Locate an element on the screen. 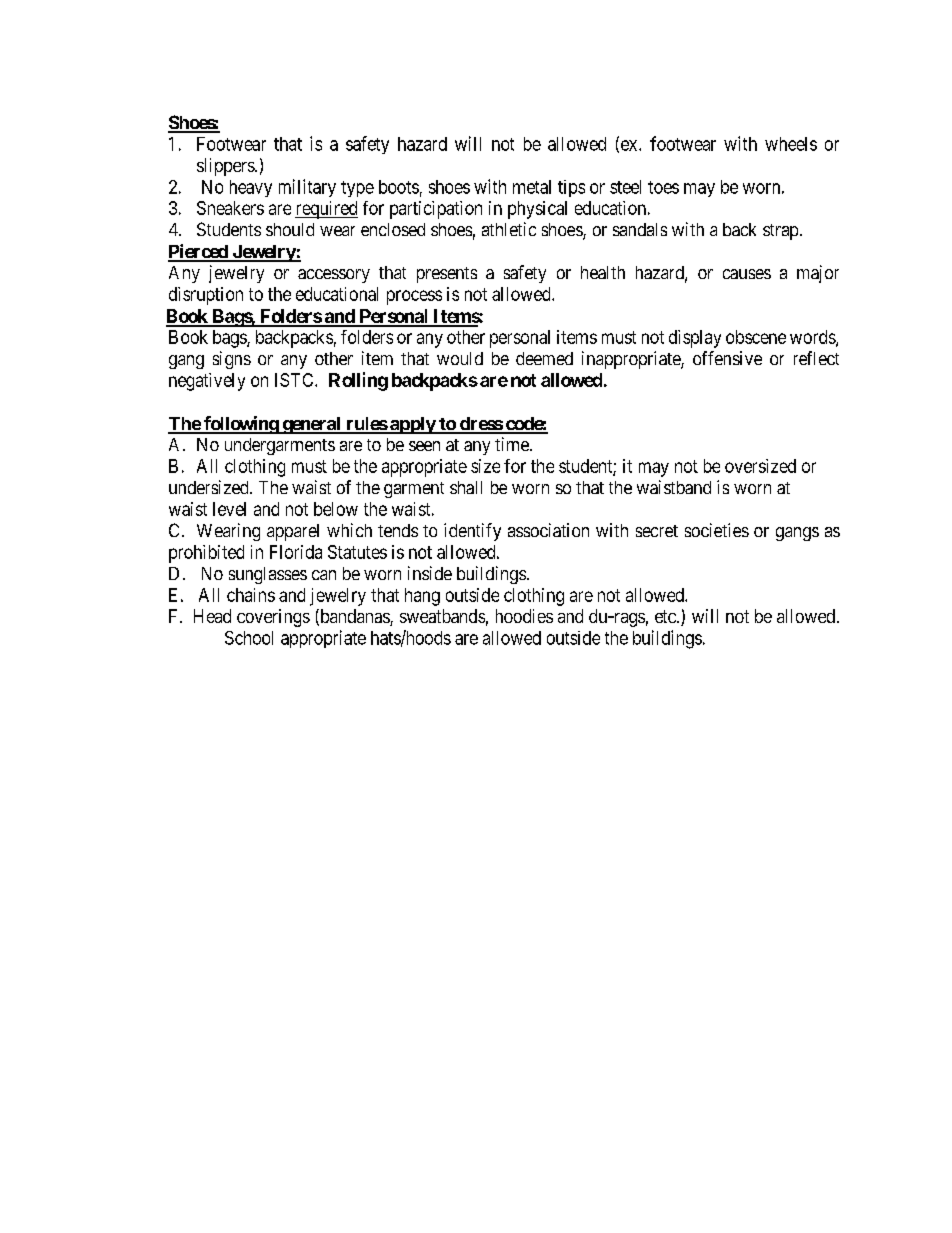 The height and width of the screenshot is (1233, 952). level is located at coordinates (229, 509).
